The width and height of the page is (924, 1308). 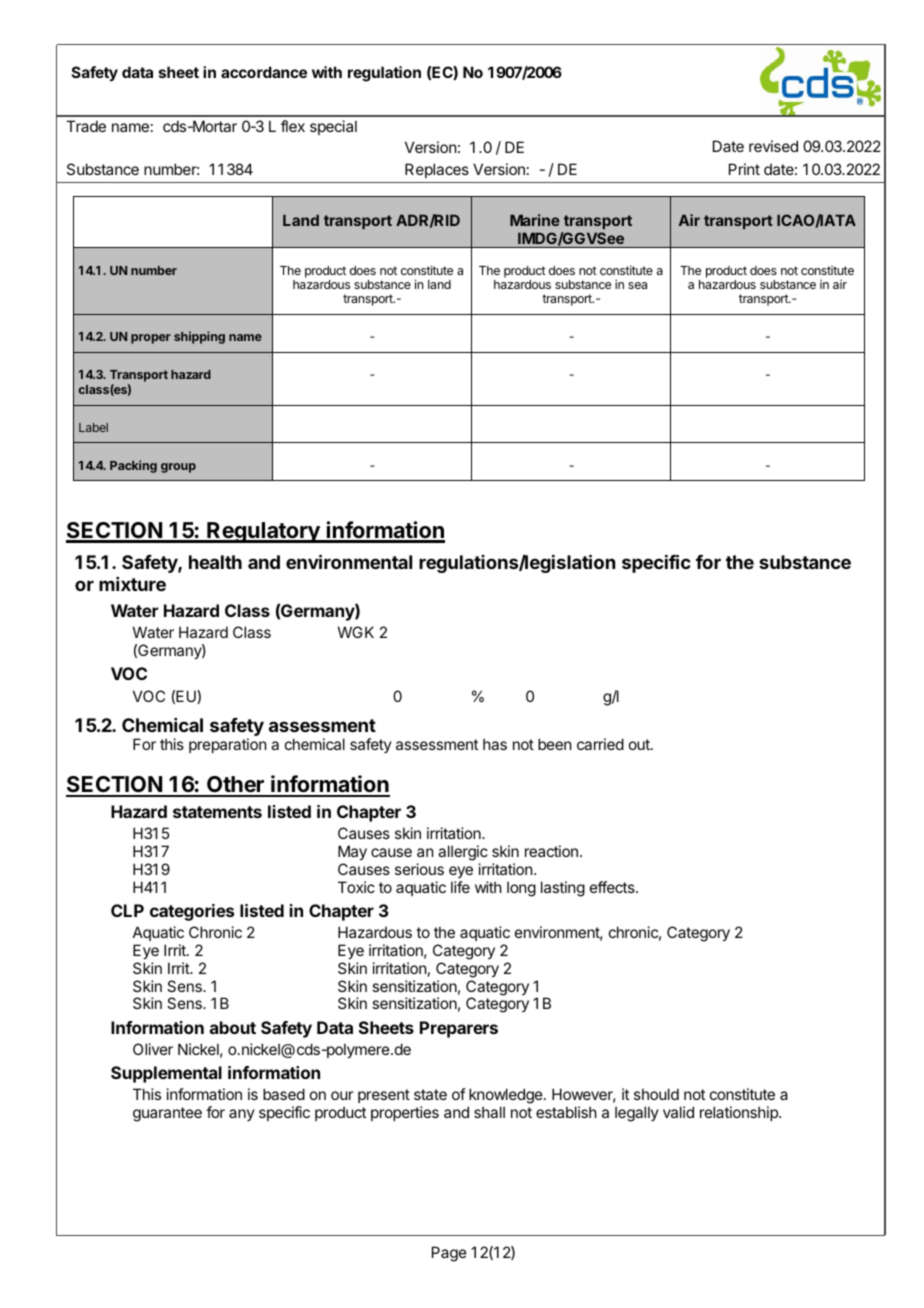 I want to click on Trade, so click(x=86, y=126).
